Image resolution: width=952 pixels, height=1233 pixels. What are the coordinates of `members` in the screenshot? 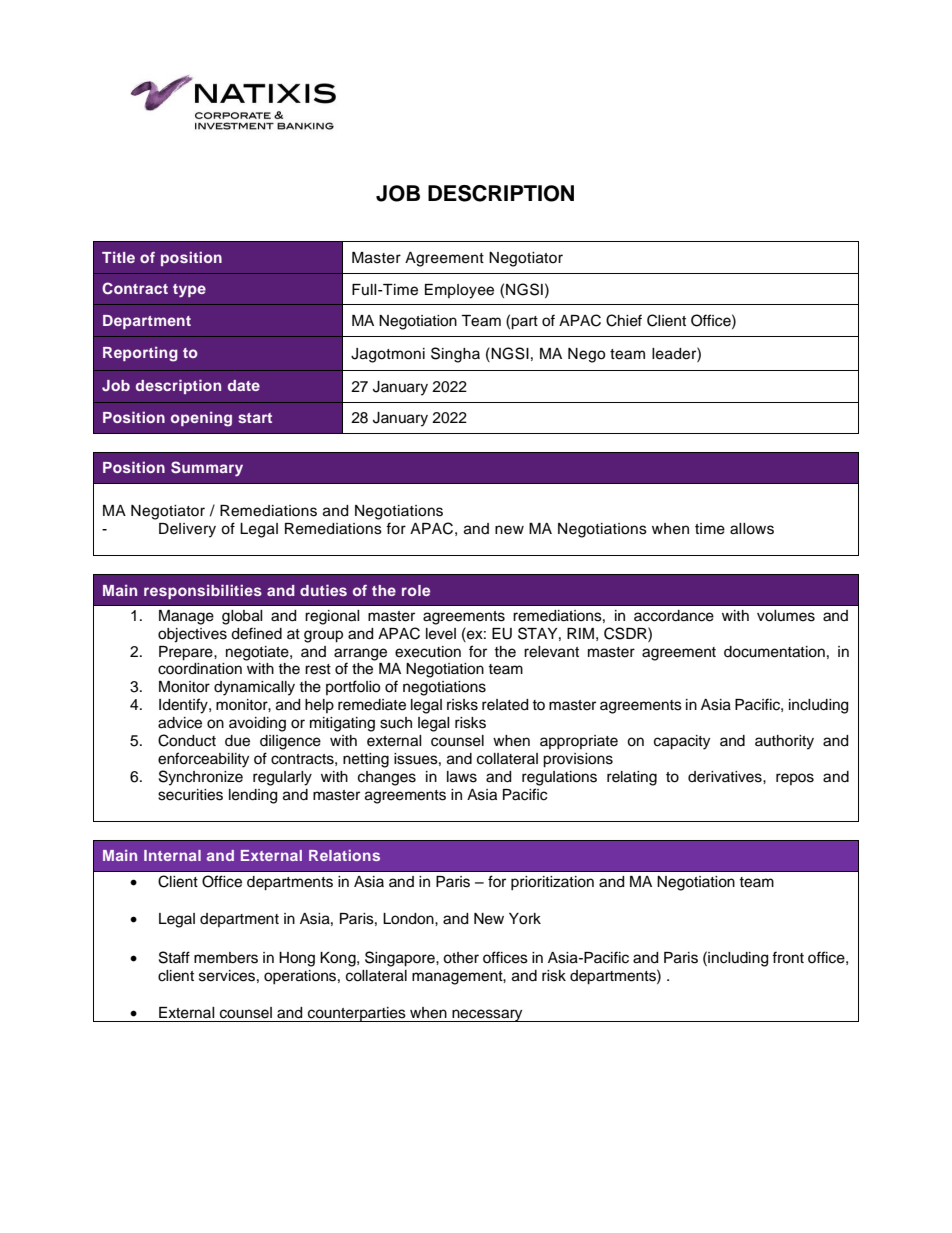 It's located at (226, 958).
